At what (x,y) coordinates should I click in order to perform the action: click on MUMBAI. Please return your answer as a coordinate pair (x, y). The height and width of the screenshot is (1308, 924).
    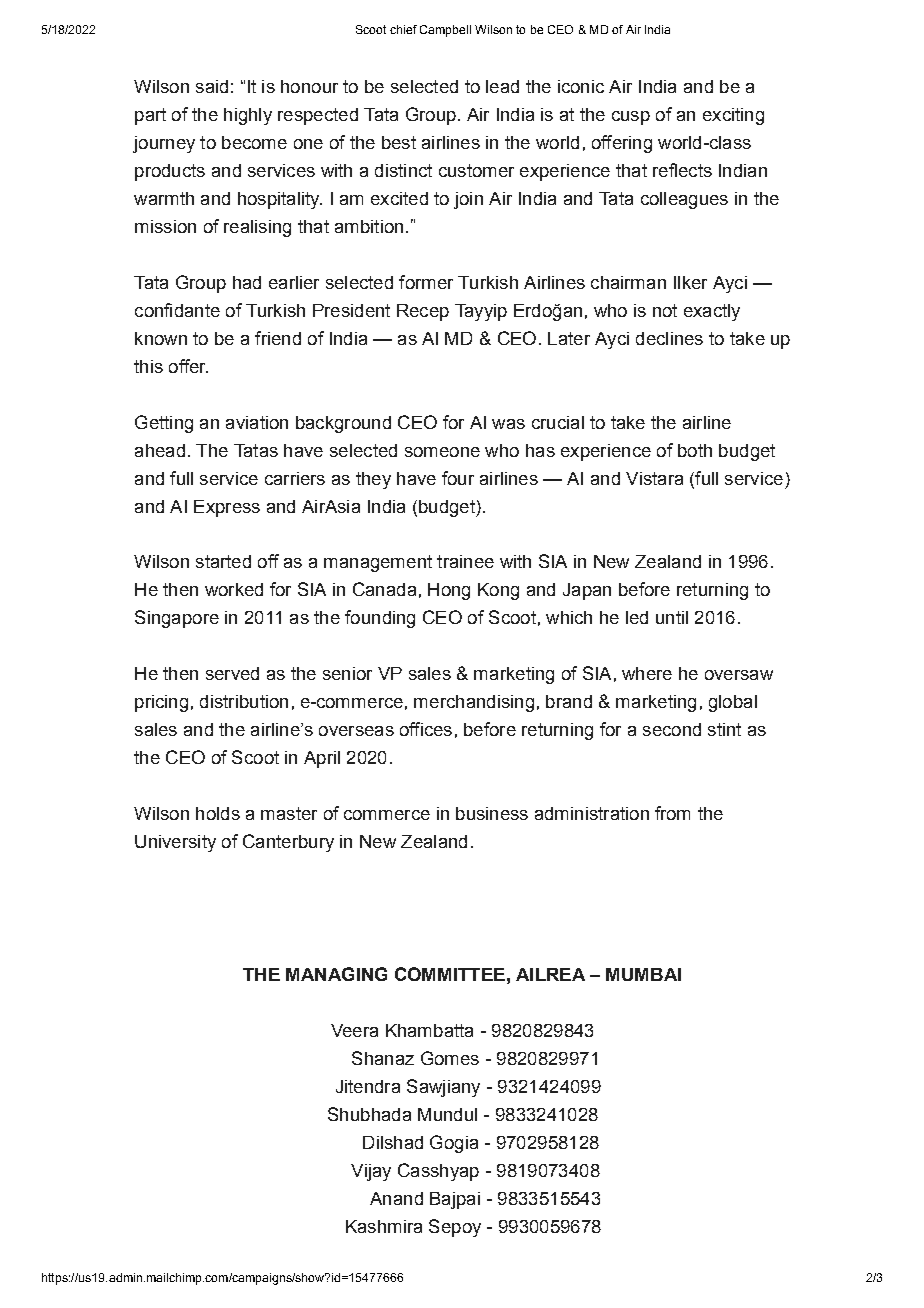
    Looking at the image, I should click on (643, 974).
